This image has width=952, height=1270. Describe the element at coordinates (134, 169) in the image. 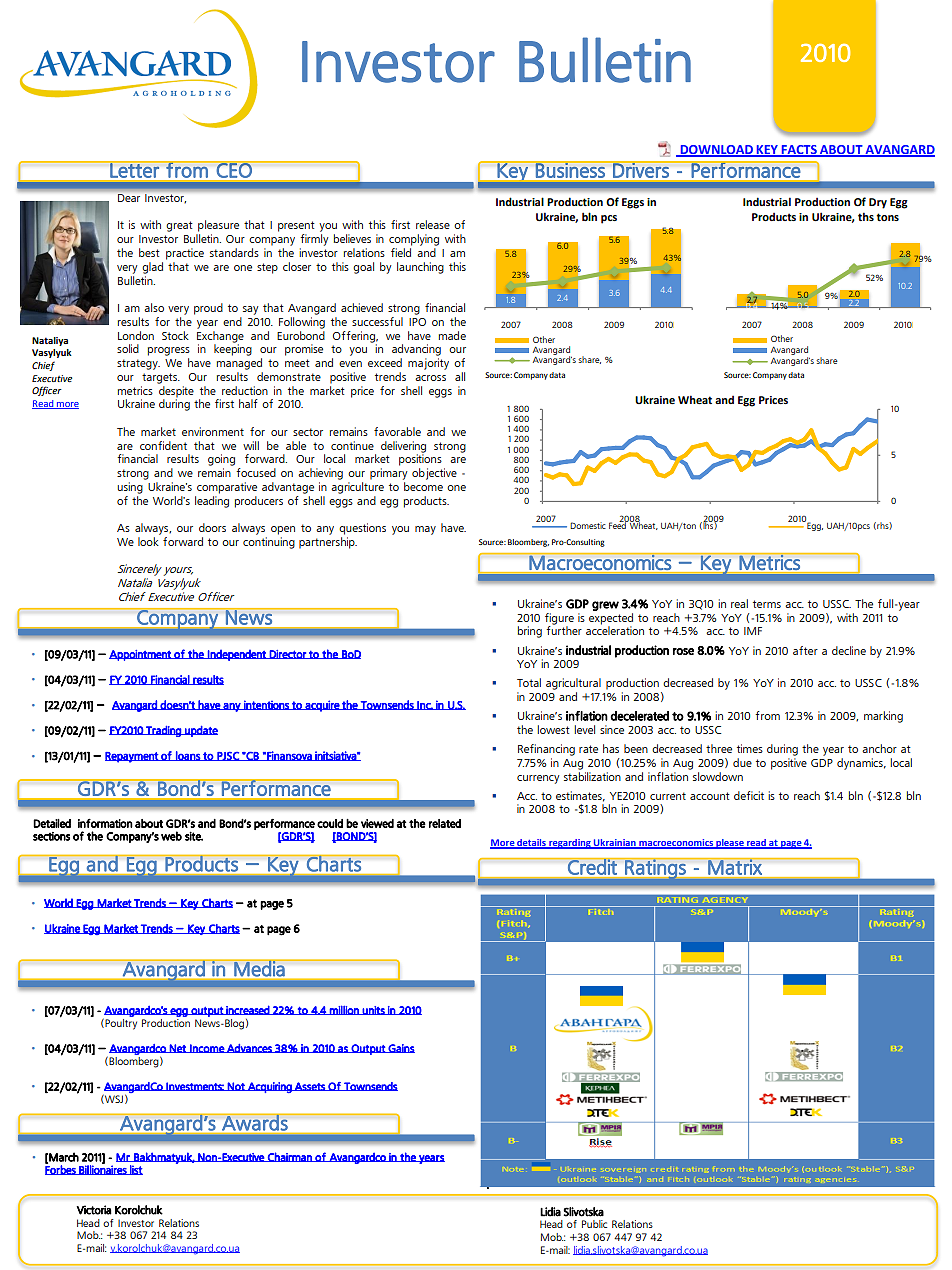

I see `Letter` at that location.
